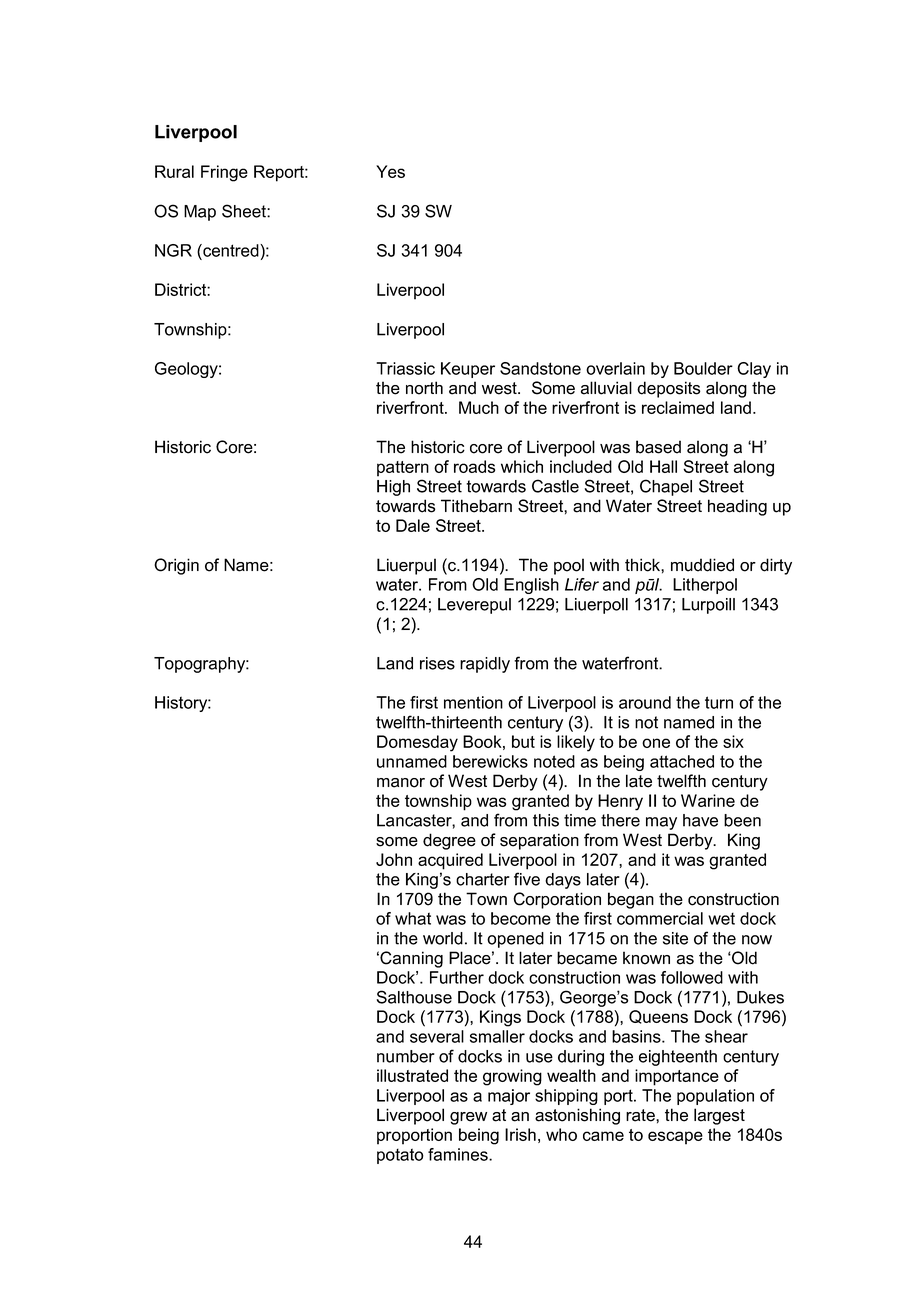  What do you see at coordinates (719, 1116) in the document?
I see `largest` at bounding box center [719, 1116].
